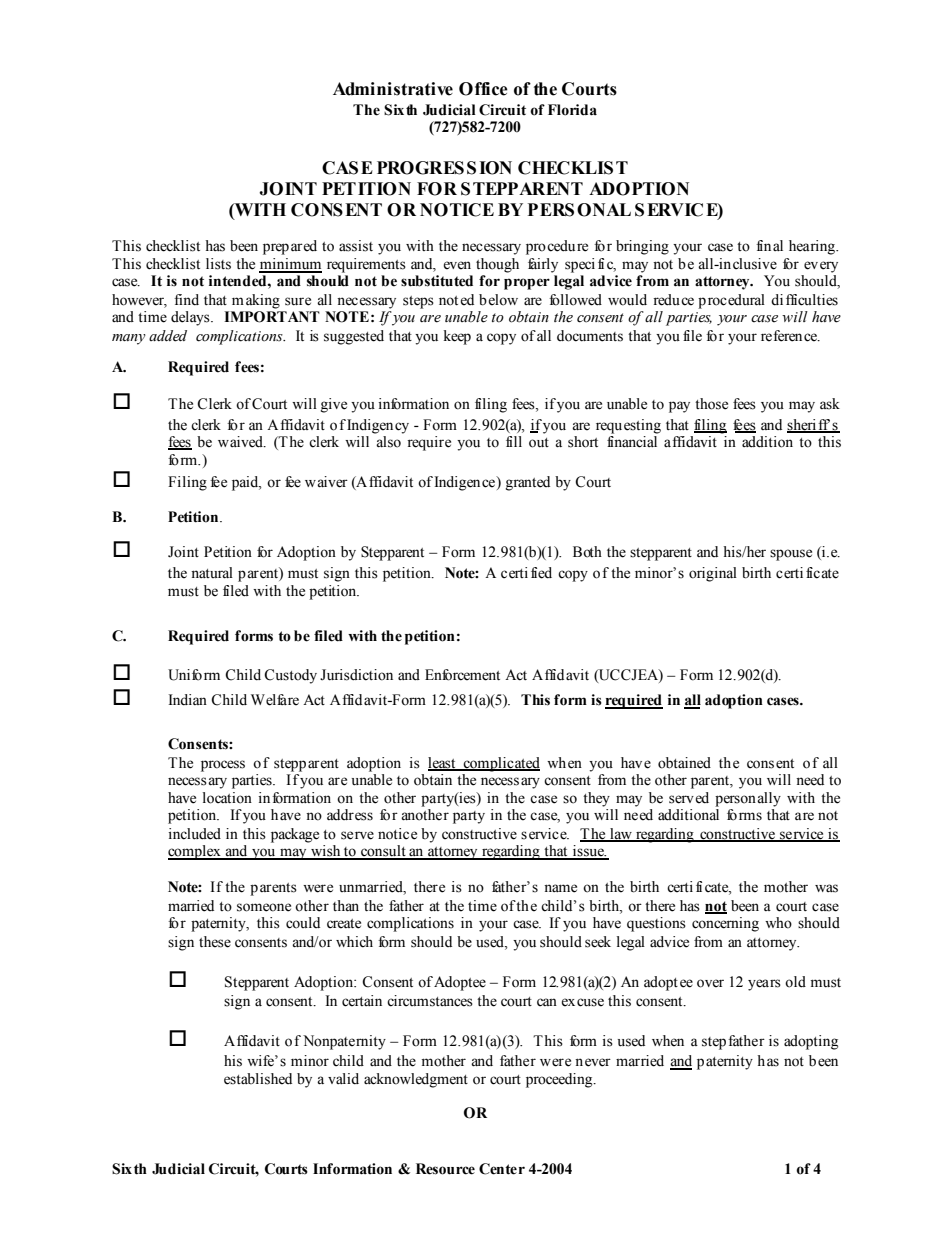 This document has width=952, height=1233. Describe the element at coordinates (769, 245) in the document. I see `final` at that location.
